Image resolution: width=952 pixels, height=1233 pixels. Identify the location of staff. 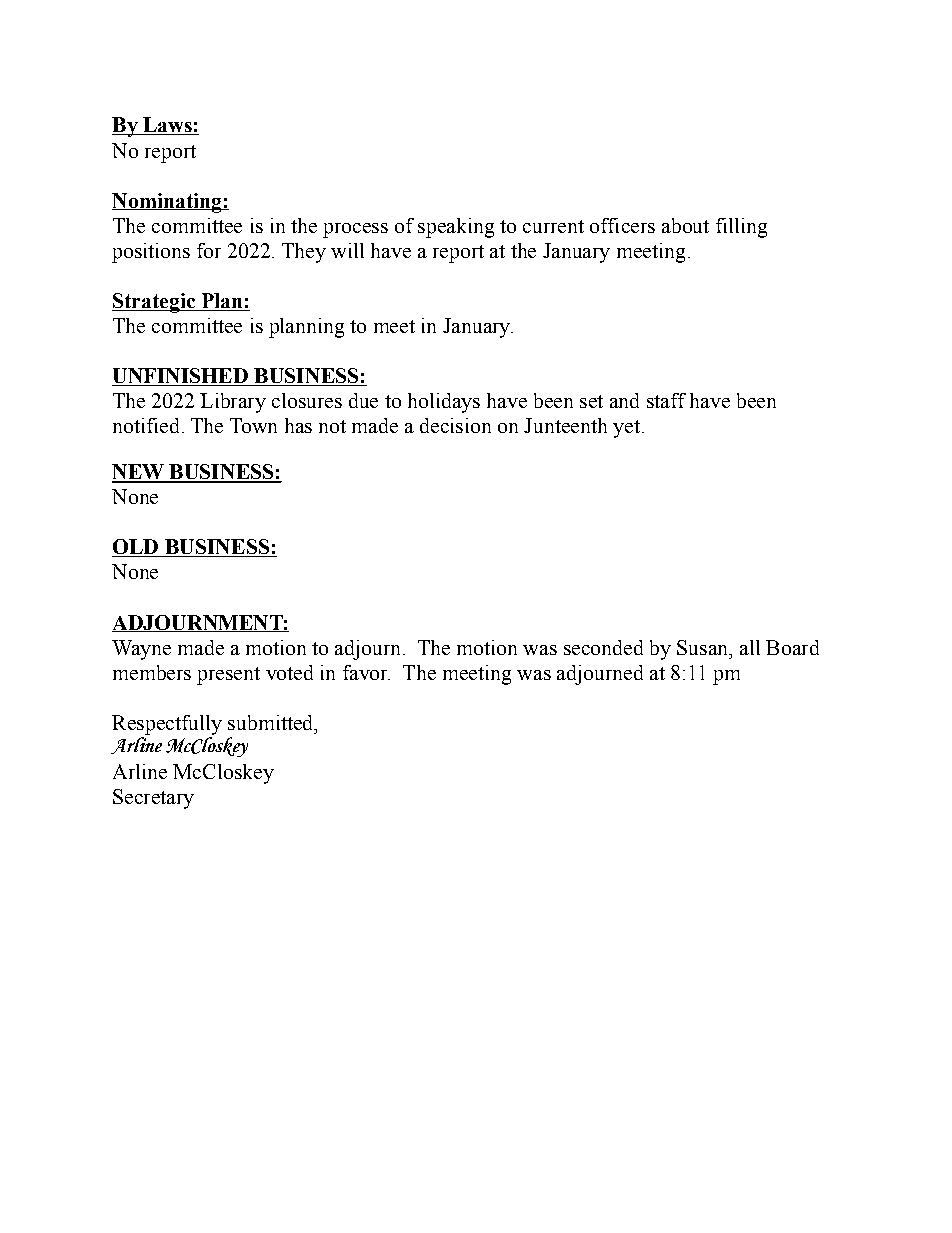
(666, 400).
